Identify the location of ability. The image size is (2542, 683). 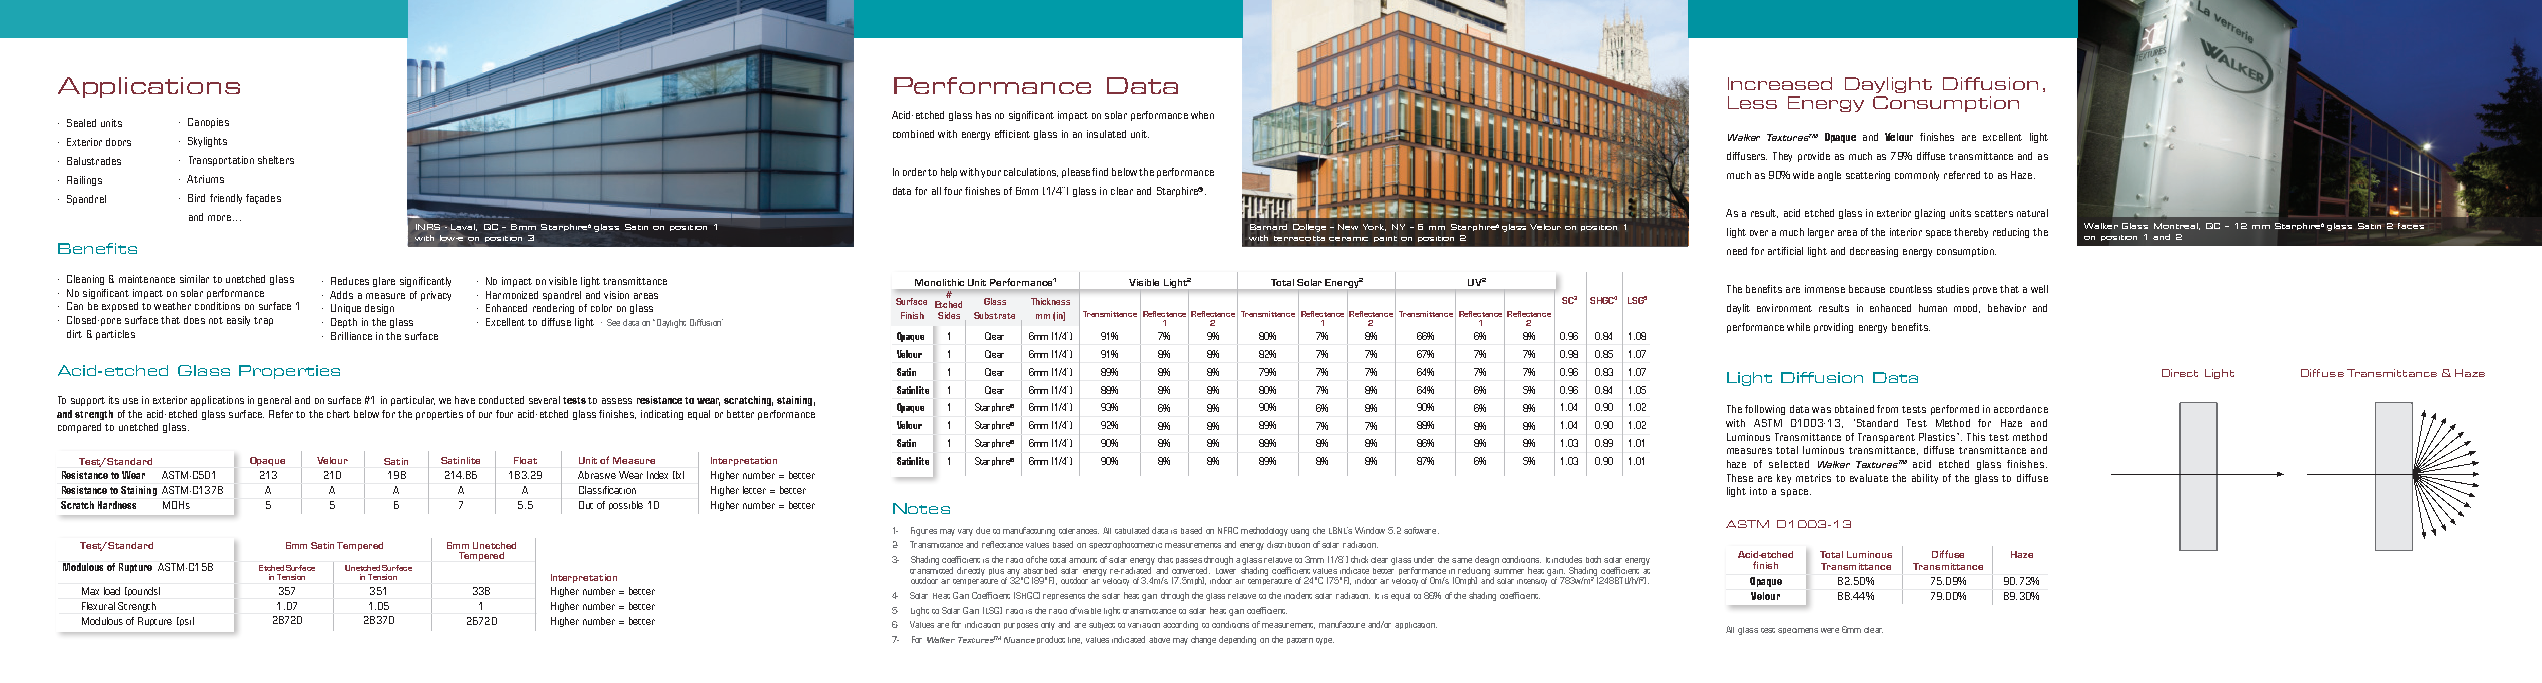
(1925, 479).
